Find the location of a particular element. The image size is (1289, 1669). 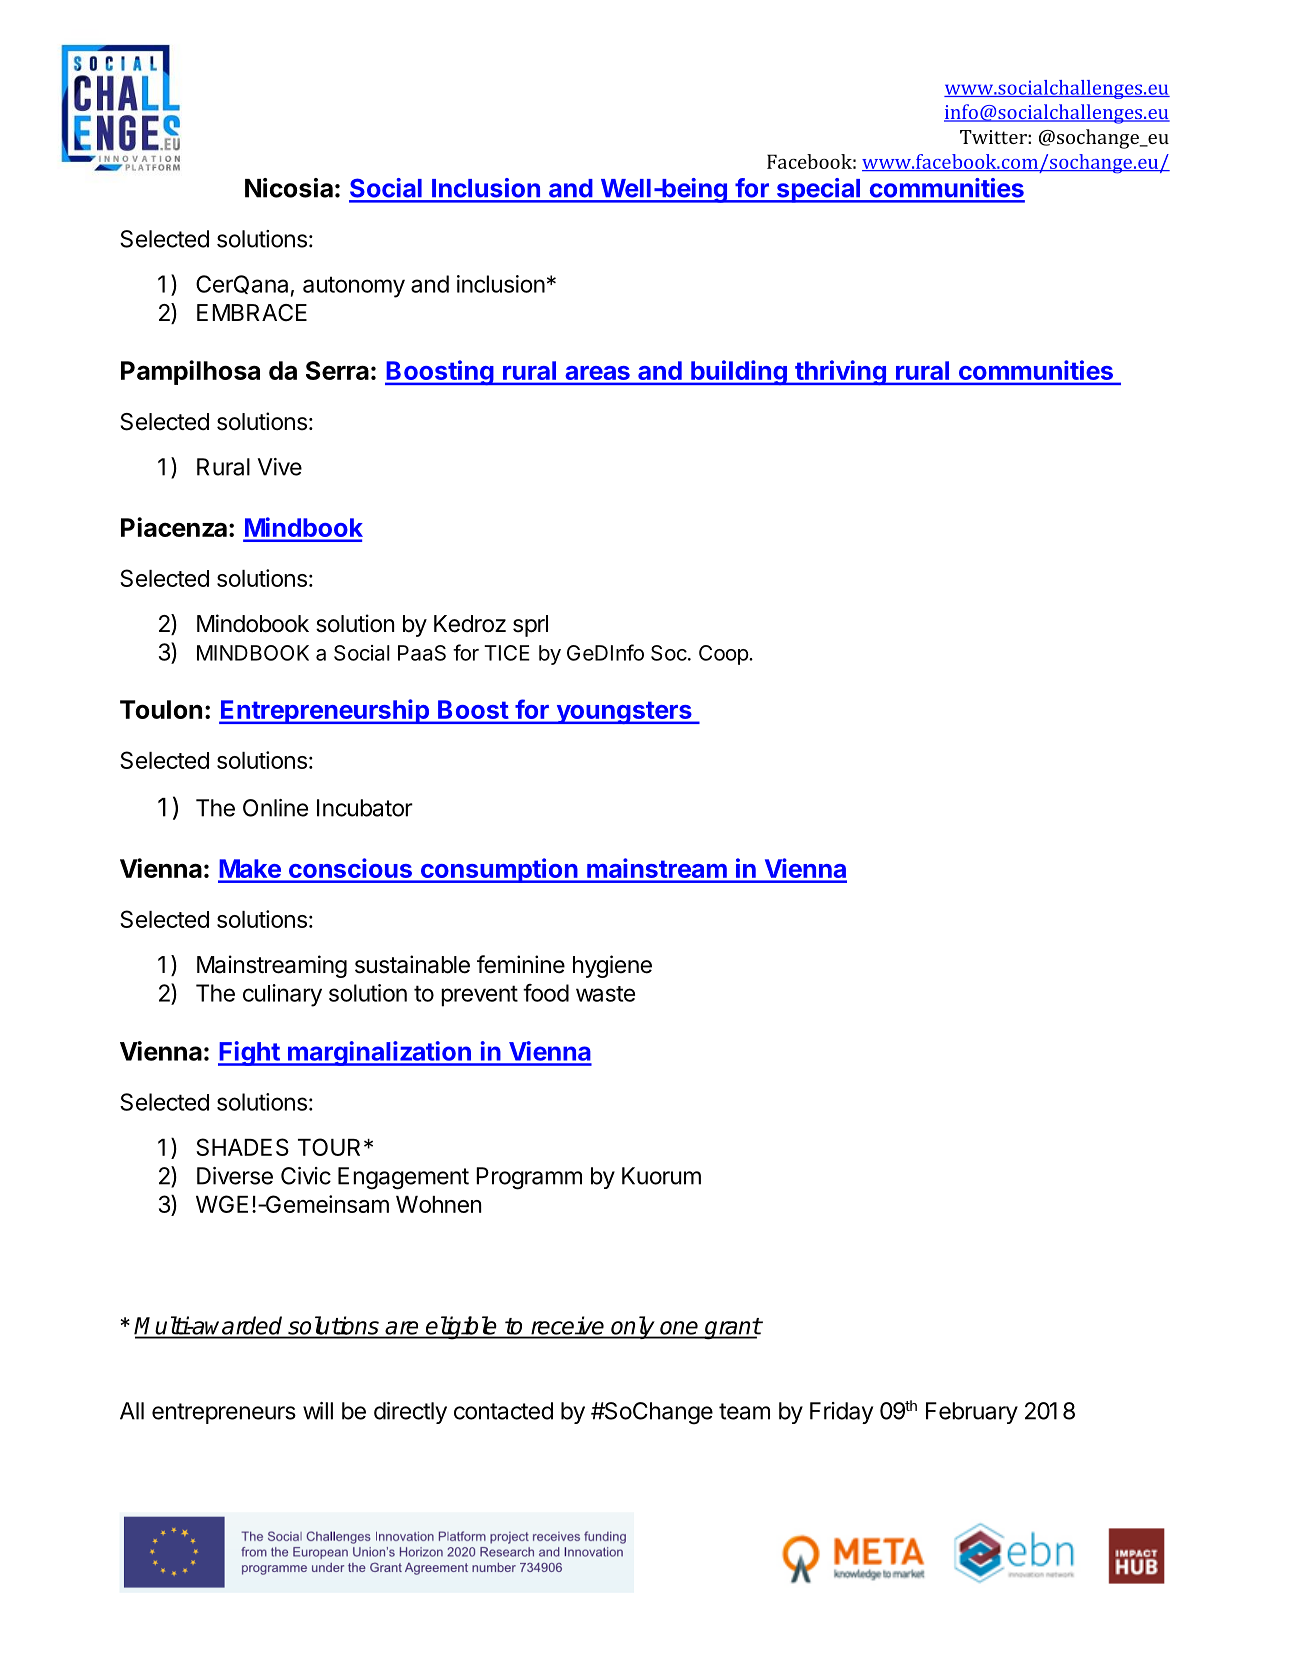

Online is located at coordinates (275, 808).
